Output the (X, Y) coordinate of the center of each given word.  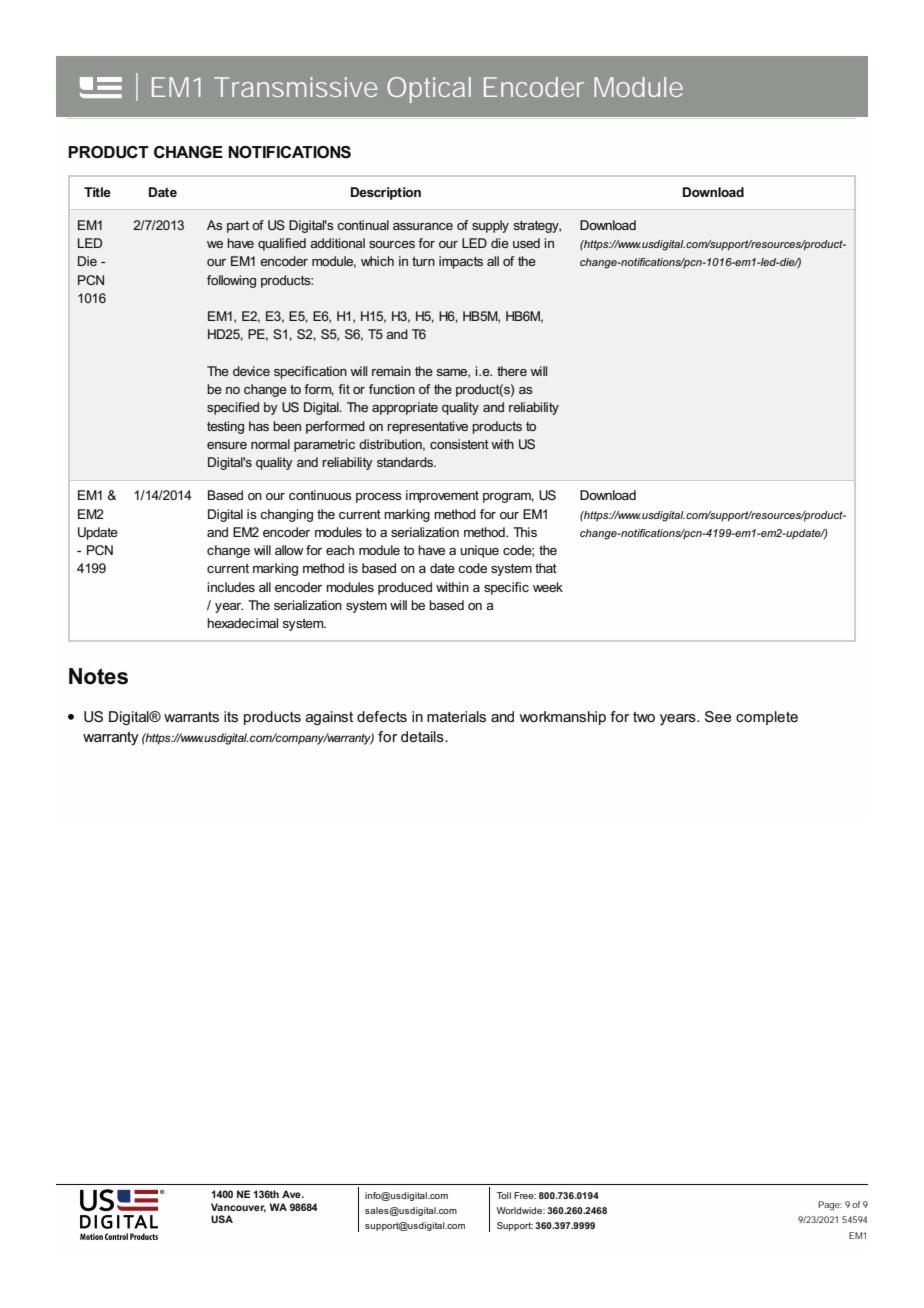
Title (97, 192)
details (423, 736)
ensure (227, 445)
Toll (504, 1195)
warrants (191, 716)
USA (222, 1219)
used (526, 243)
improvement (442, 496)
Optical (429, 90)
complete (767, 718)
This (525, 532)
